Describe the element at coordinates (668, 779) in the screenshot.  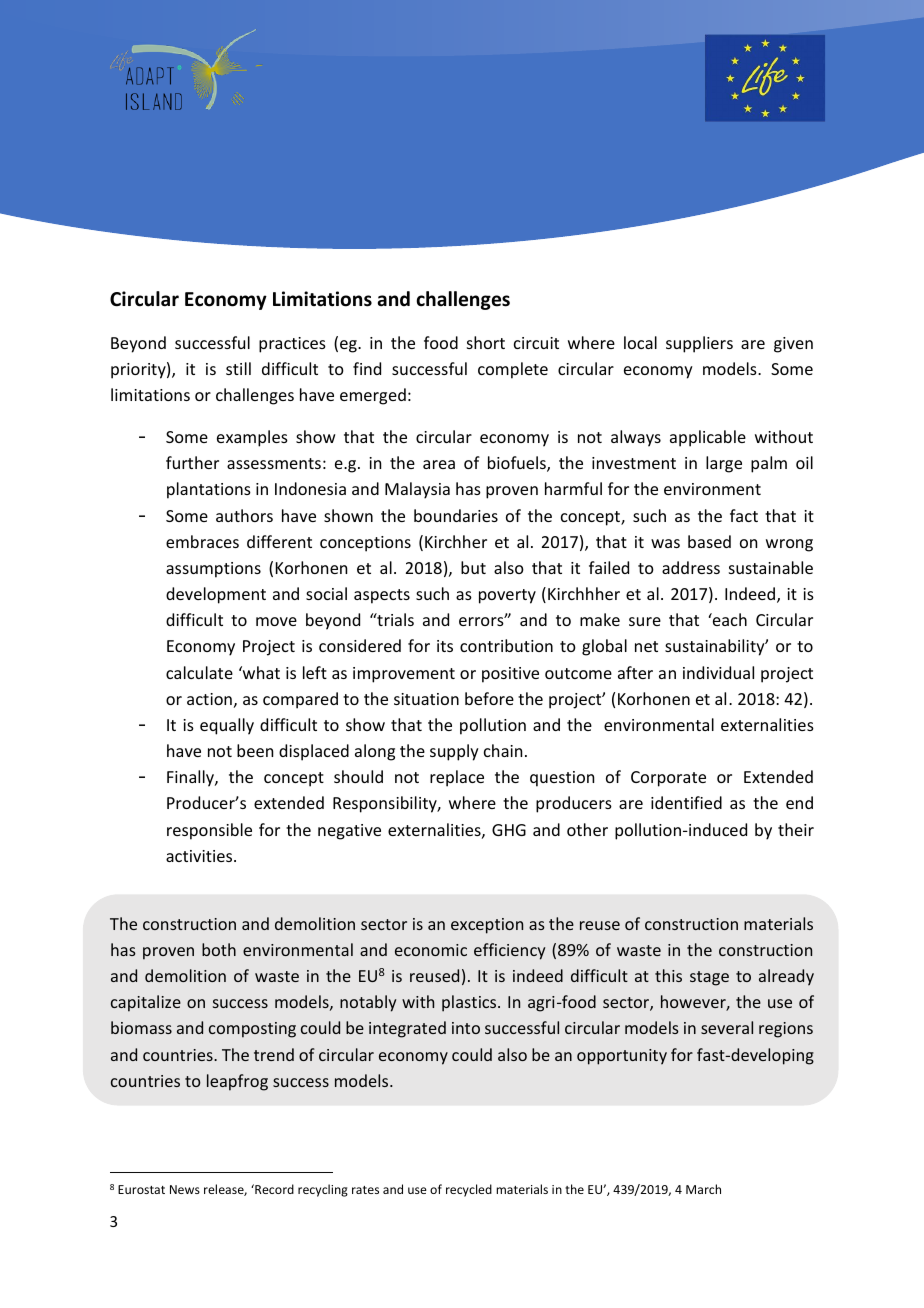
I see `Corporate` at that location.
